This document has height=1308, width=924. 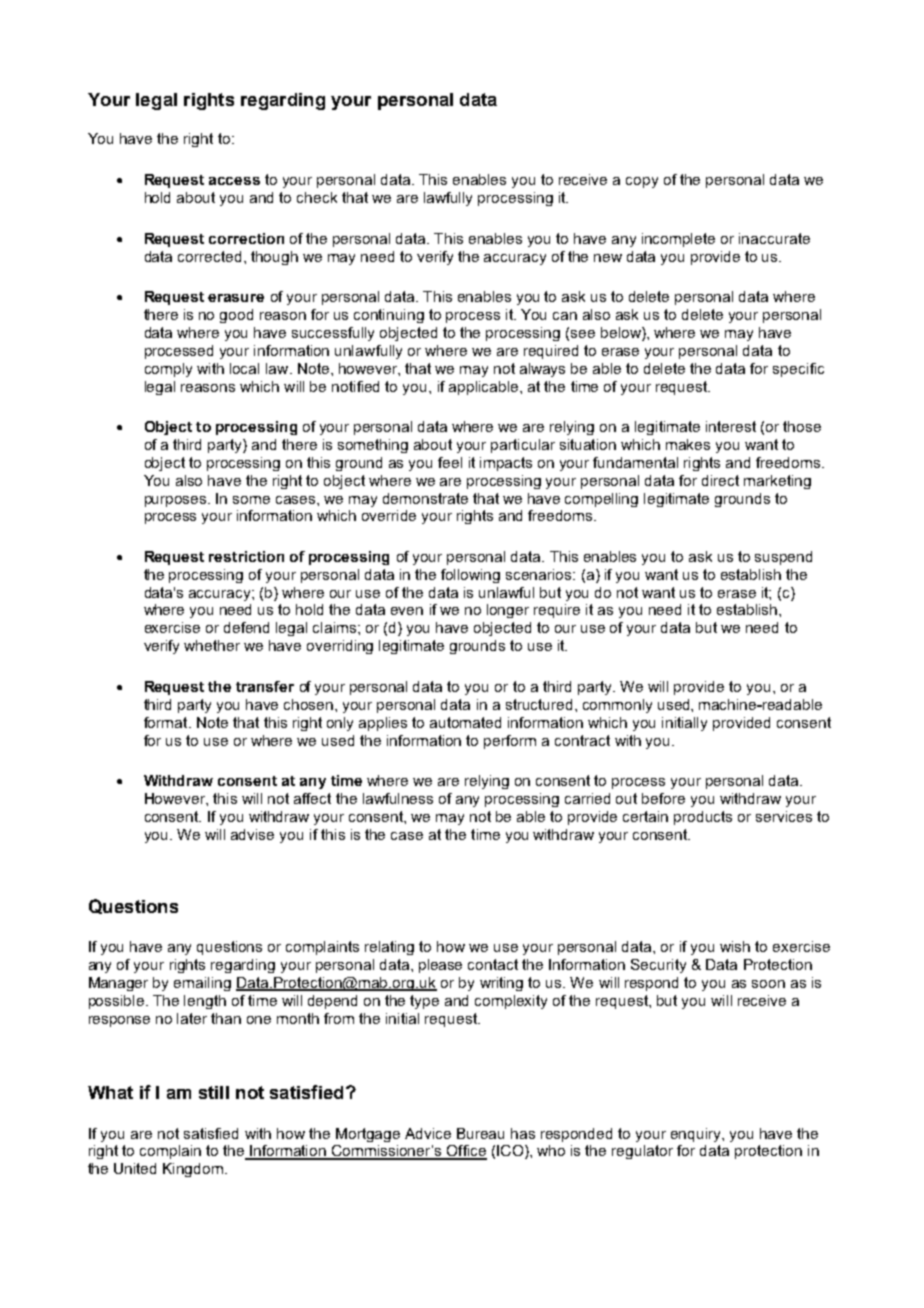 I want to click on perform, so click(x=510, y=742).
